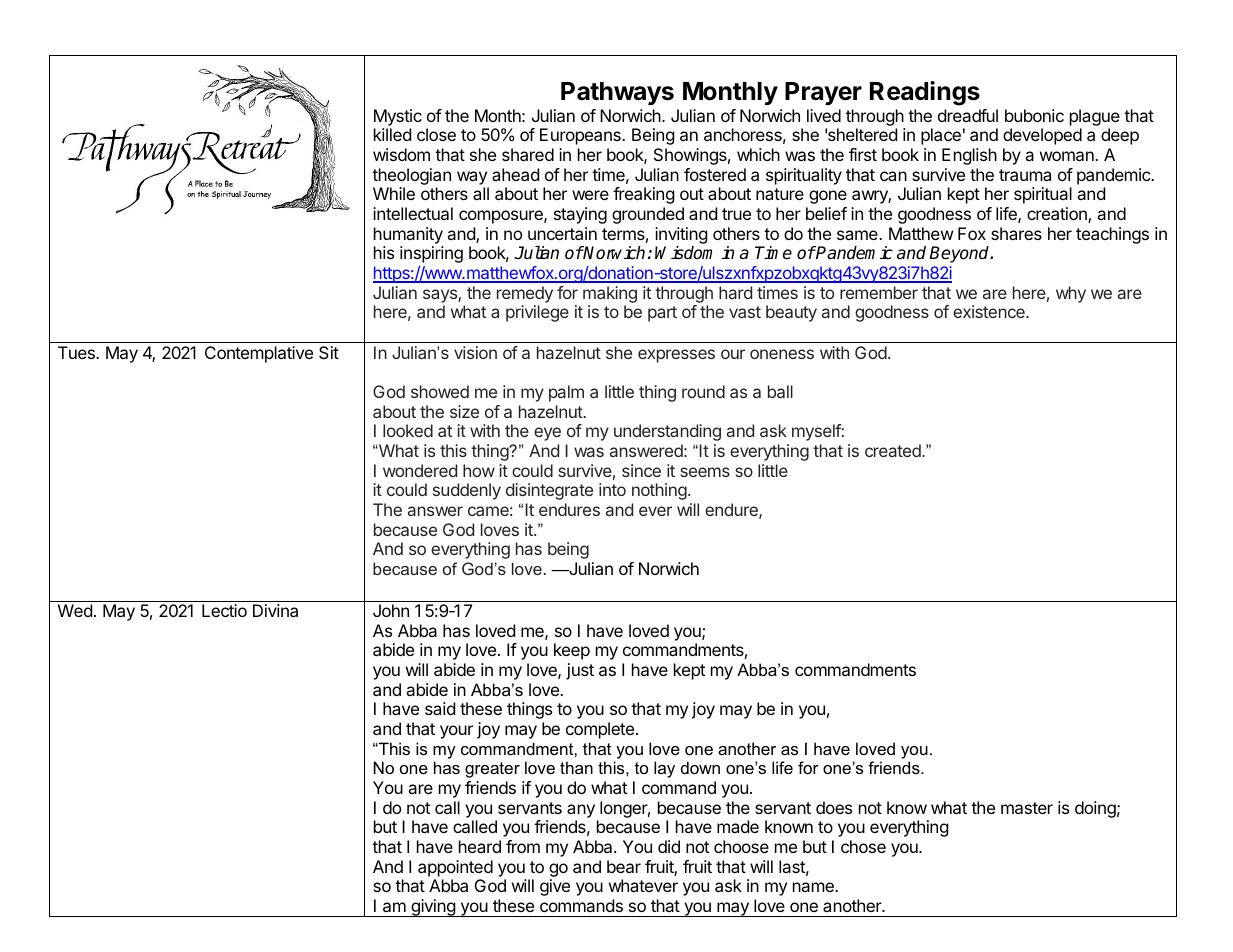  Describe the element at coordinates (420, 470) in the screenshot. I see `wondered` at that location.
